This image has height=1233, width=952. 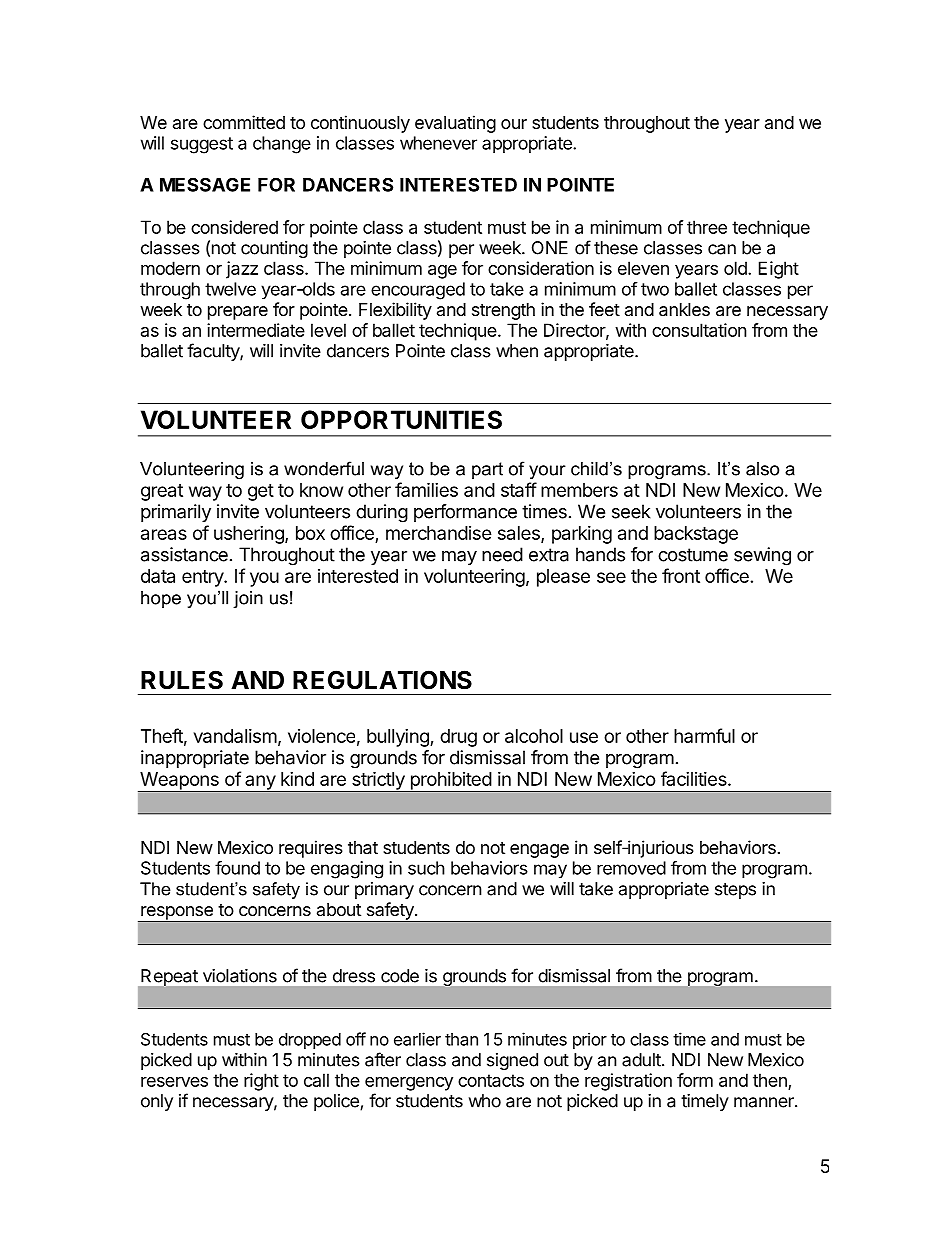 What do you see at coordinates (681, 575) in the image?
I see `front` at bounding box center [681, 575].
